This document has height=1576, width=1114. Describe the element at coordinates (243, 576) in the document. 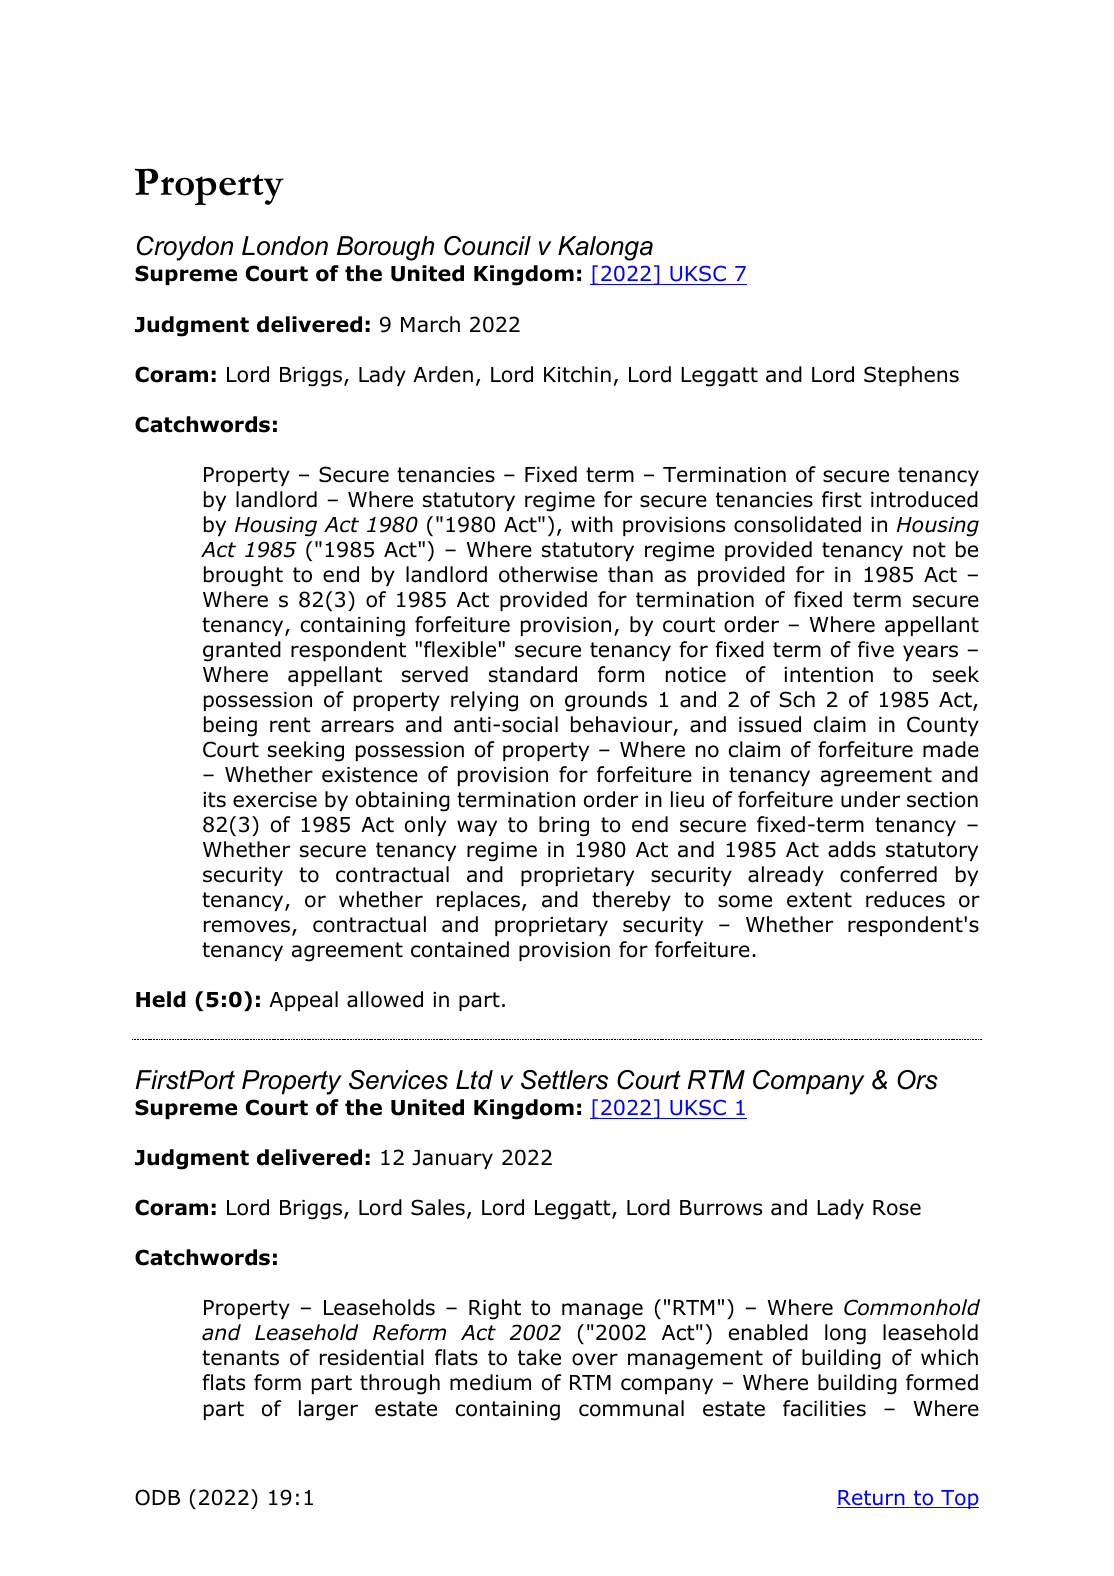

I see `brought` at that location.
